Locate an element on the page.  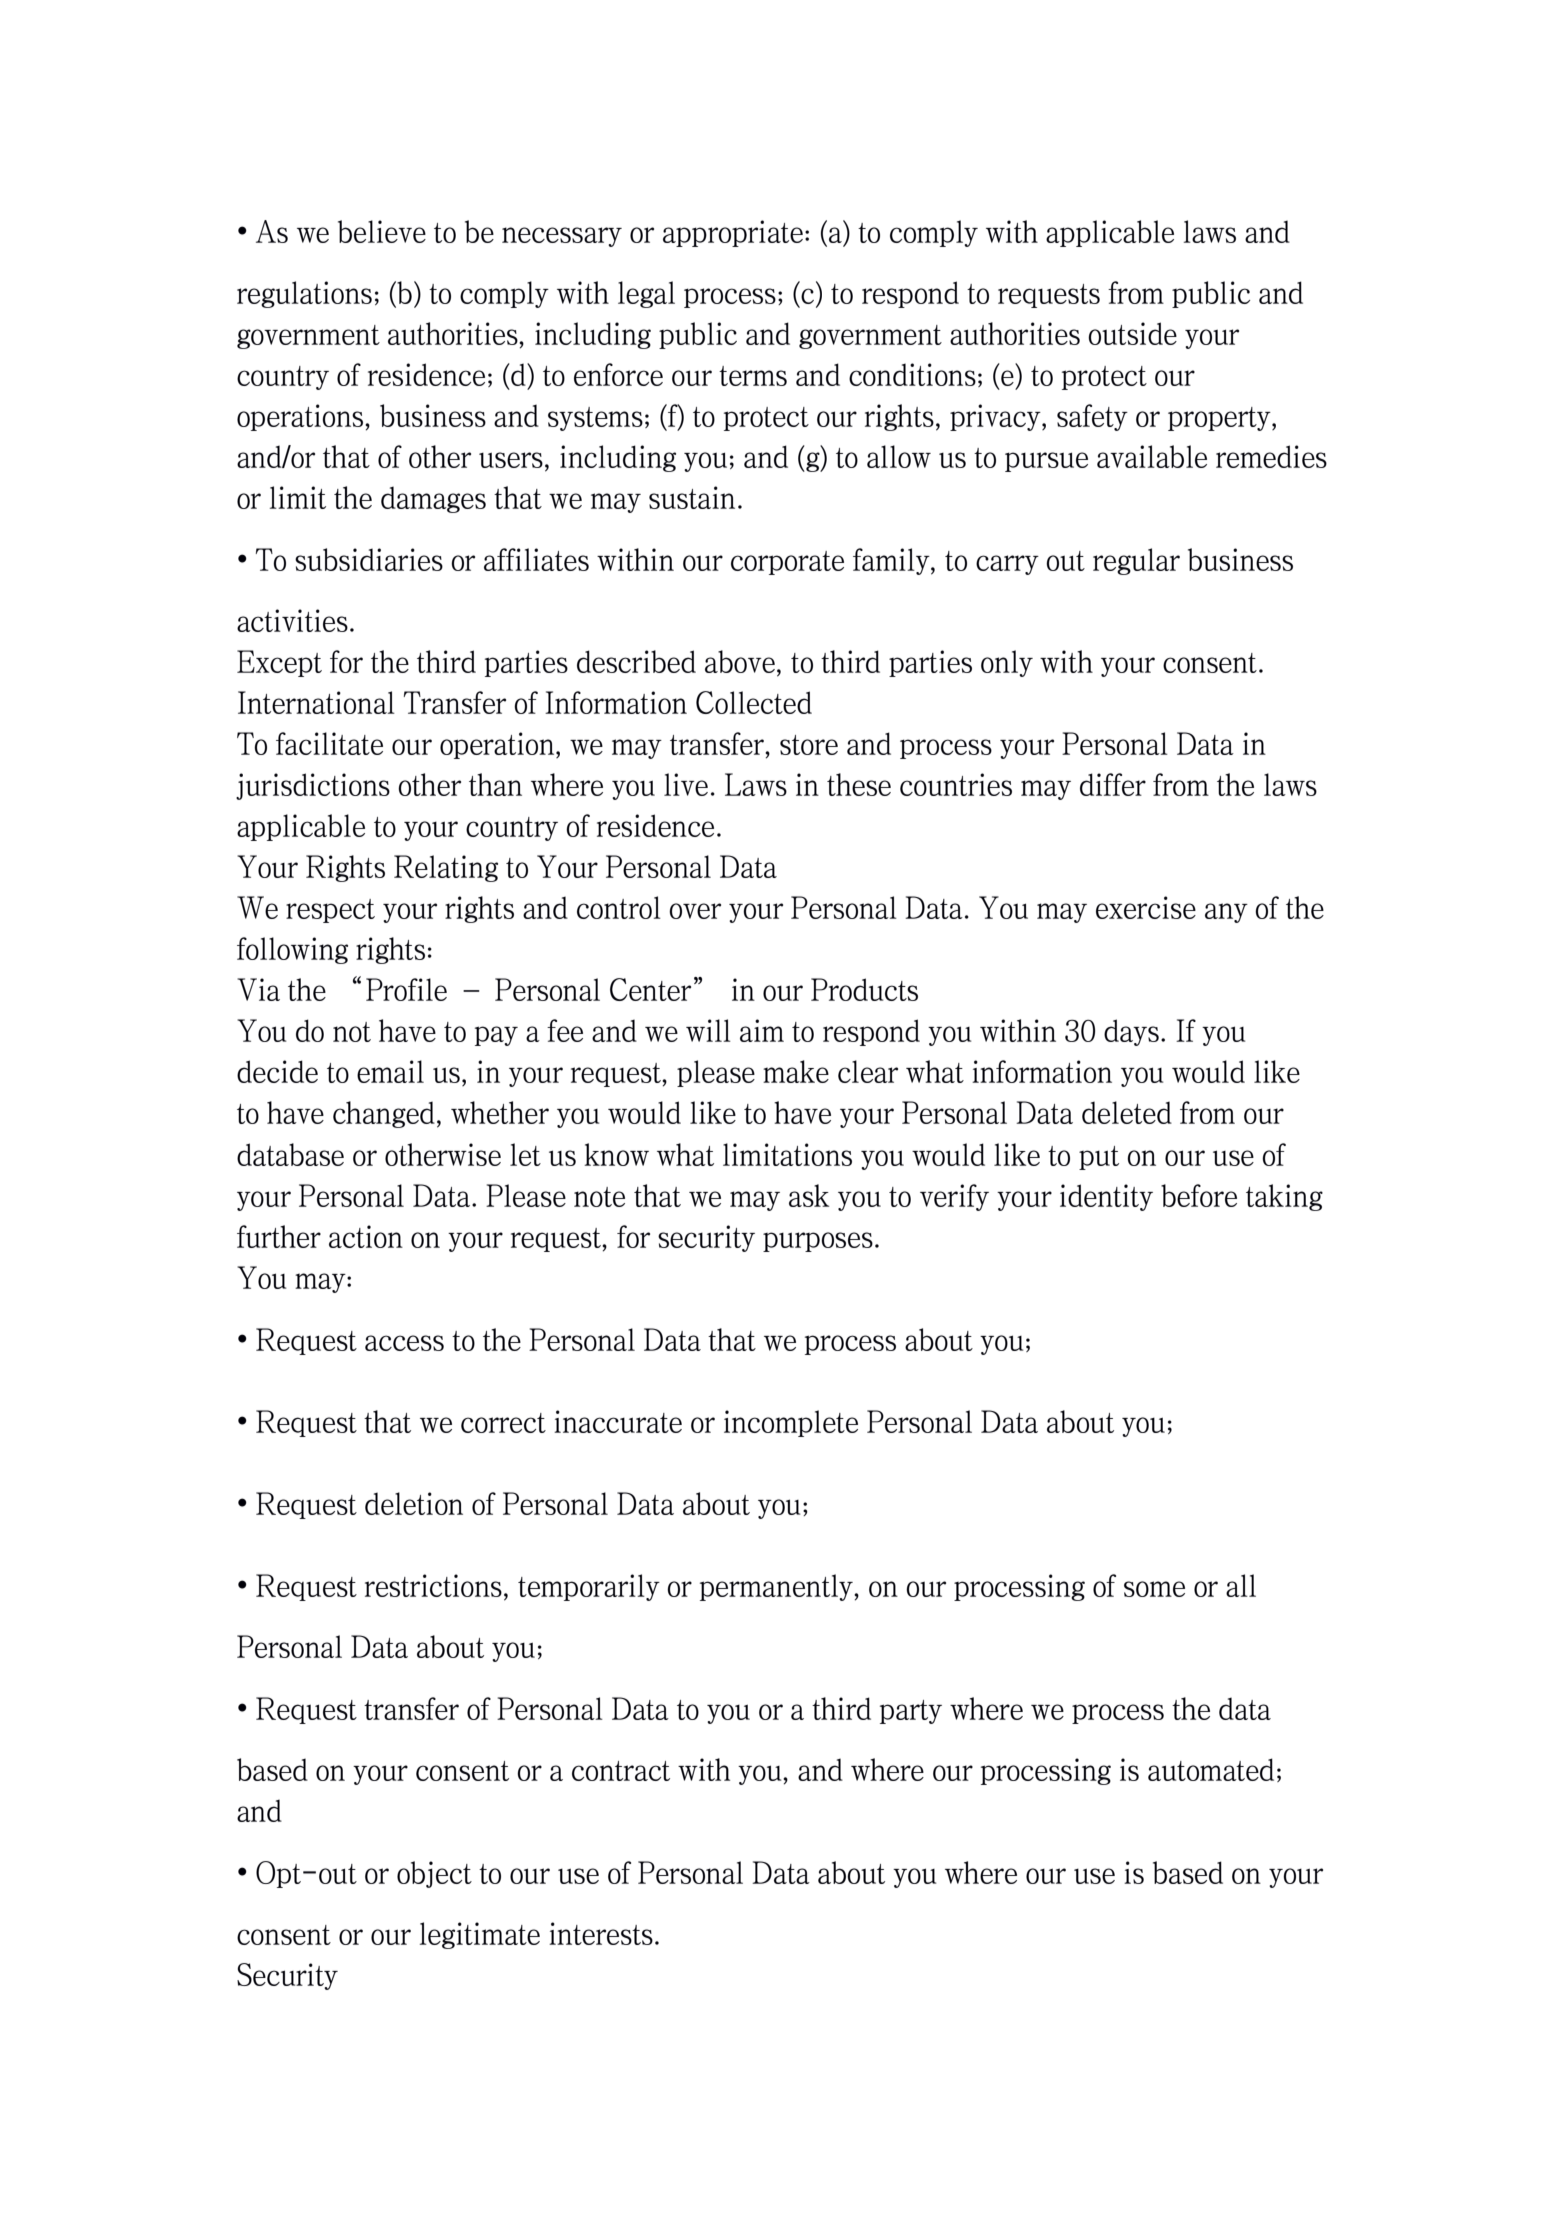
appropriate is located at coordinates (733, 233).
